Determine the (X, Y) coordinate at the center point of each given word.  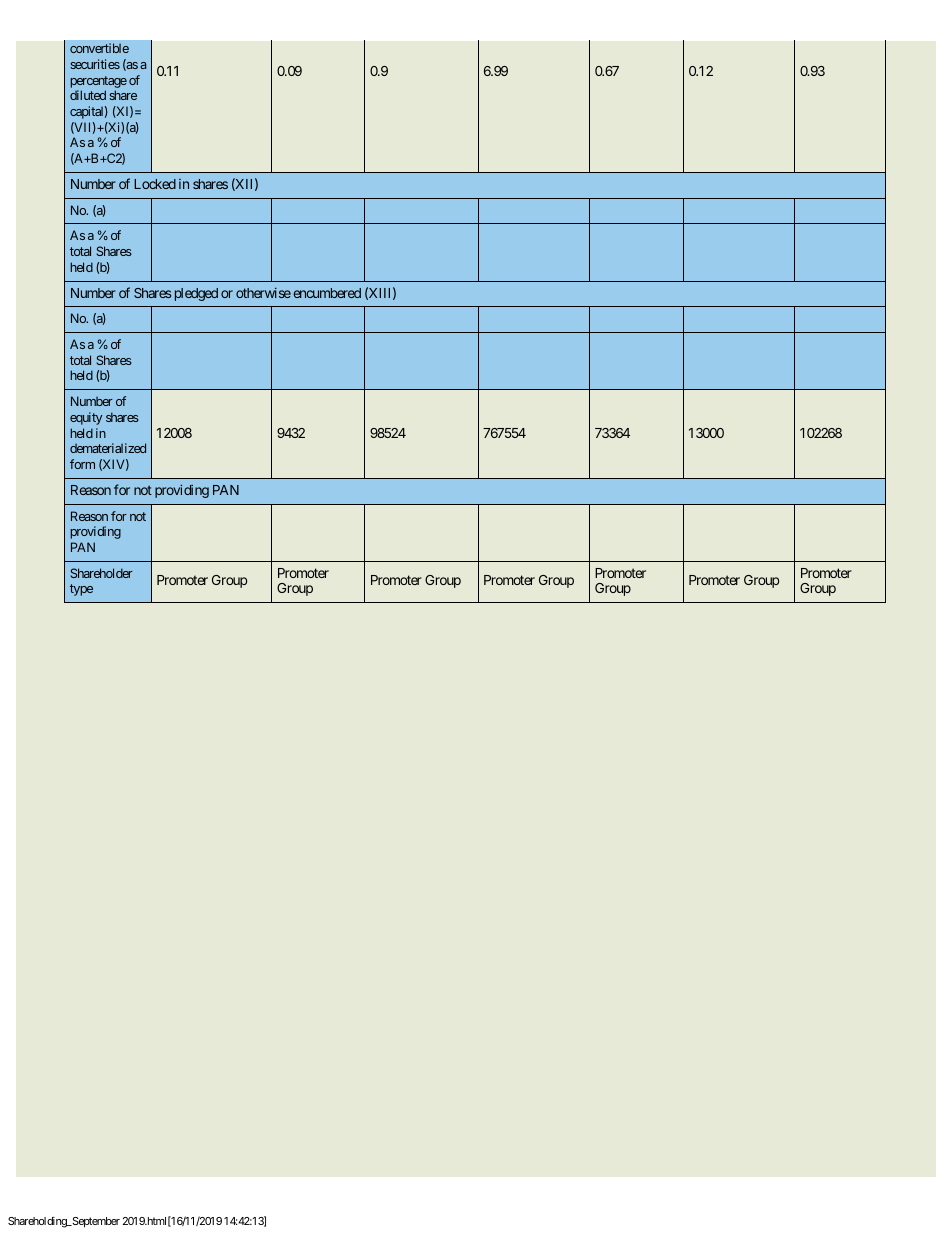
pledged (196, 294)
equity (86, 418)
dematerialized (108, 448)
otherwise (263, 292)
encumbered (327, 293)
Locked (155, 184)
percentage (98, 83)
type (81, 590)
